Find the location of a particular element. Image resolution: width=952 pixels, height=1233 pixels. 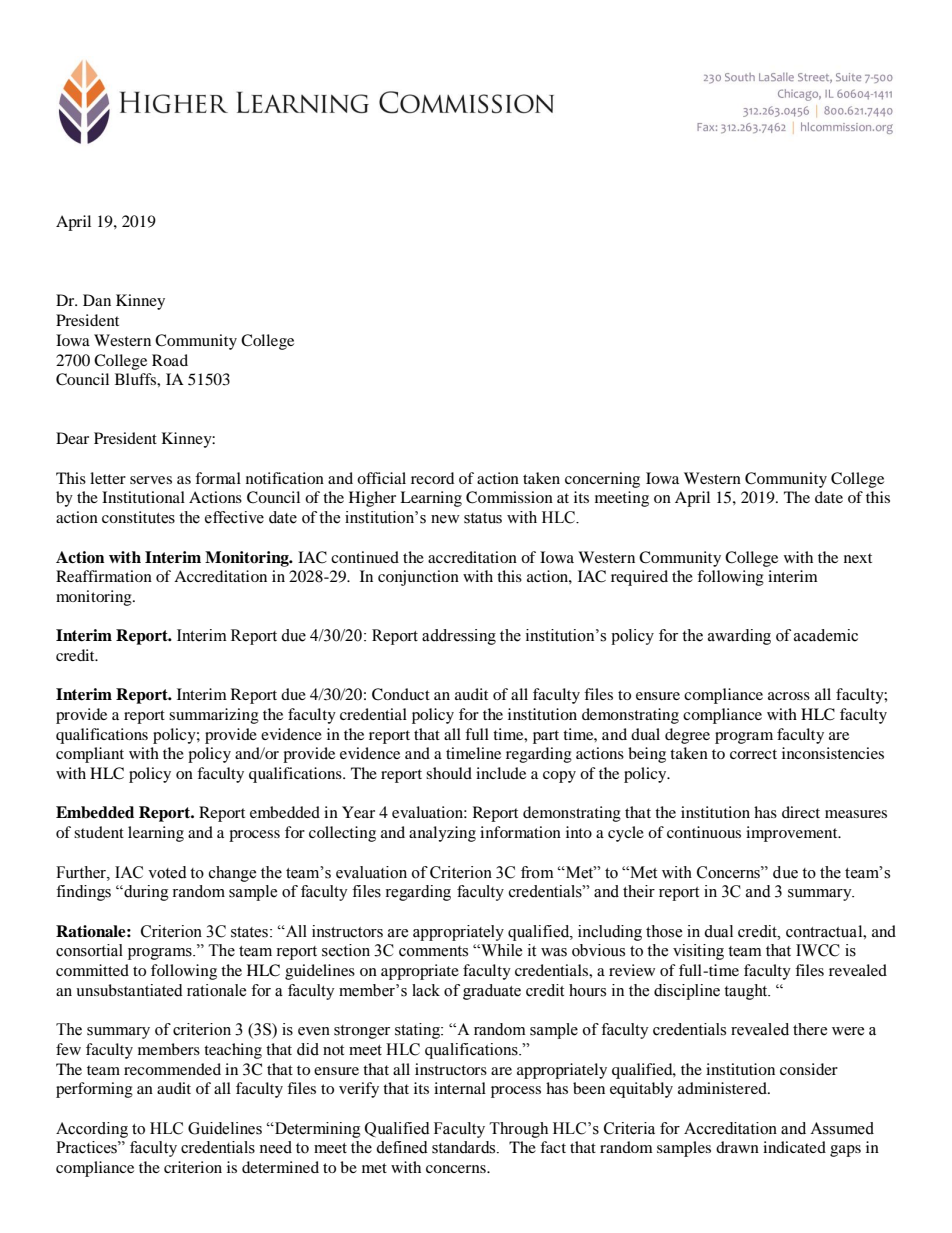

voted is located at coordinates (167, 872).
